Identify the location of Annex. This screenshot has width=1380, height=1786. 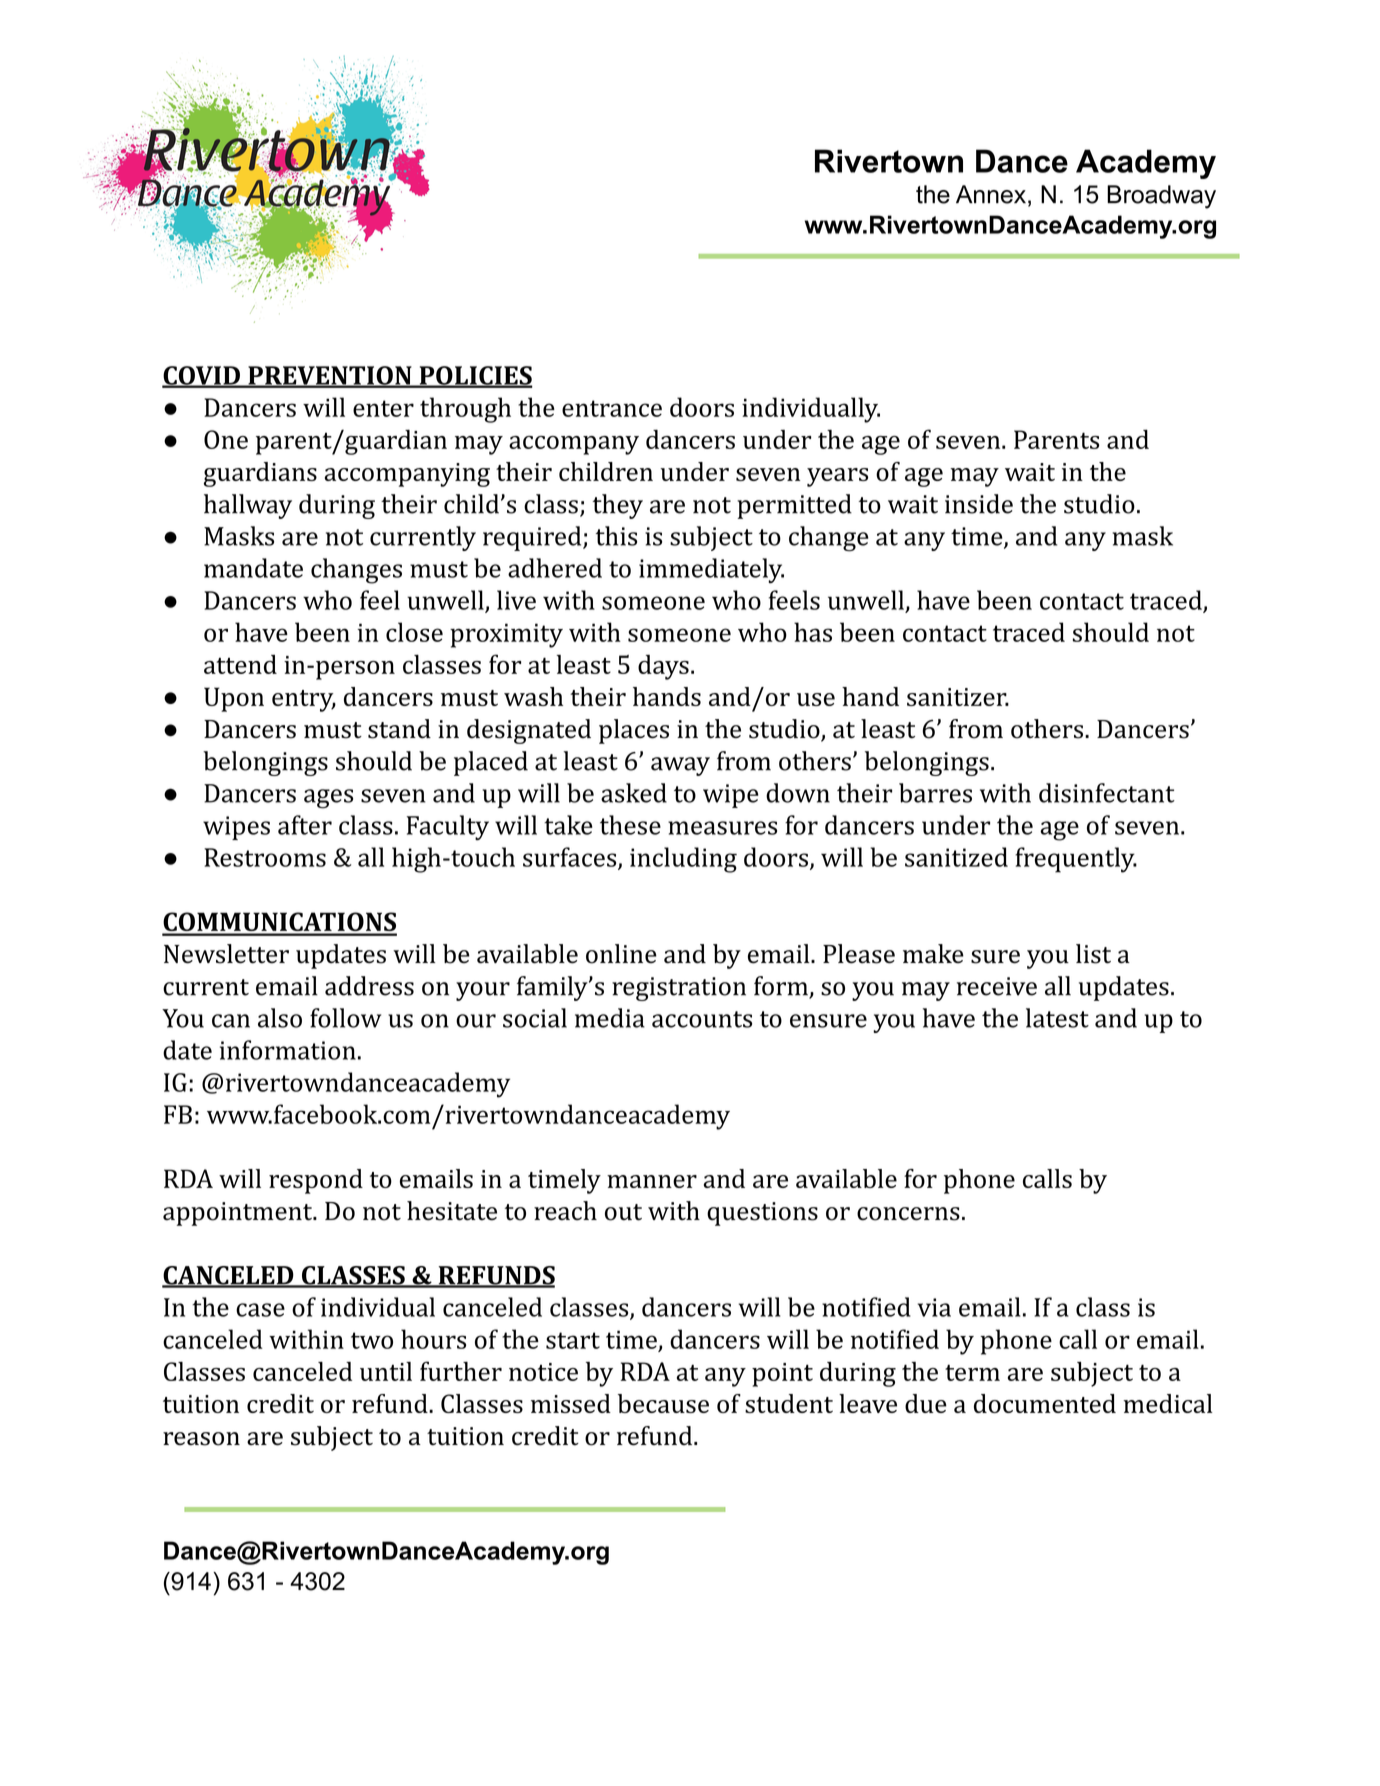
(991, 194).
